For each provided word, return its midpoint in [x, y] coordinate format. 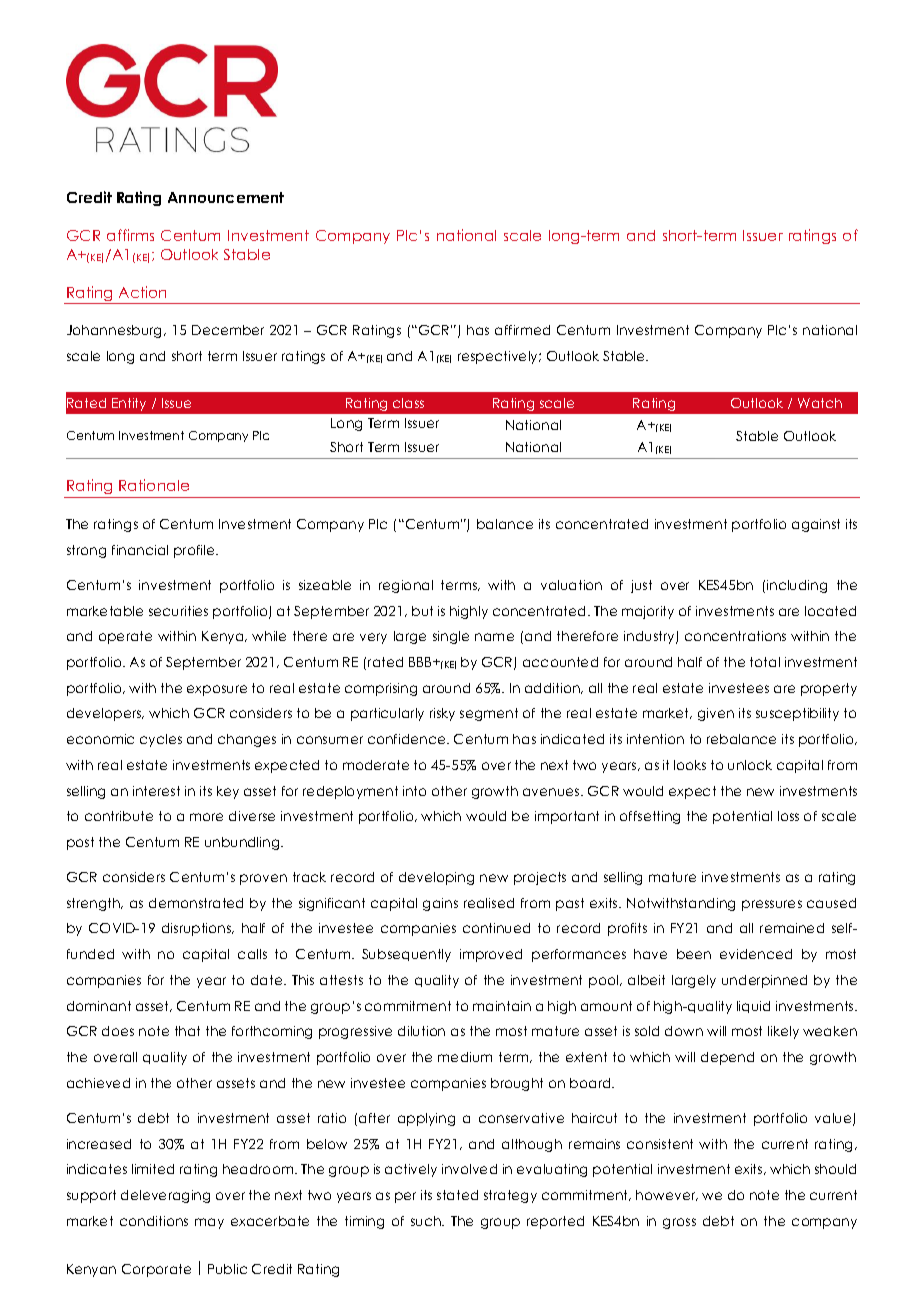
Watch [820, 403]
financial [140, 550]
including [797, 586]
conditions [154, 1221]
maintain [502, 1006]
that [187, 1031]
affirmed [522, 330]
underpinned [764, 981]
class [408, 403]
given [716, 714]
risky [442, 714]
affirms [130, 235]
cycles [161, 740]
